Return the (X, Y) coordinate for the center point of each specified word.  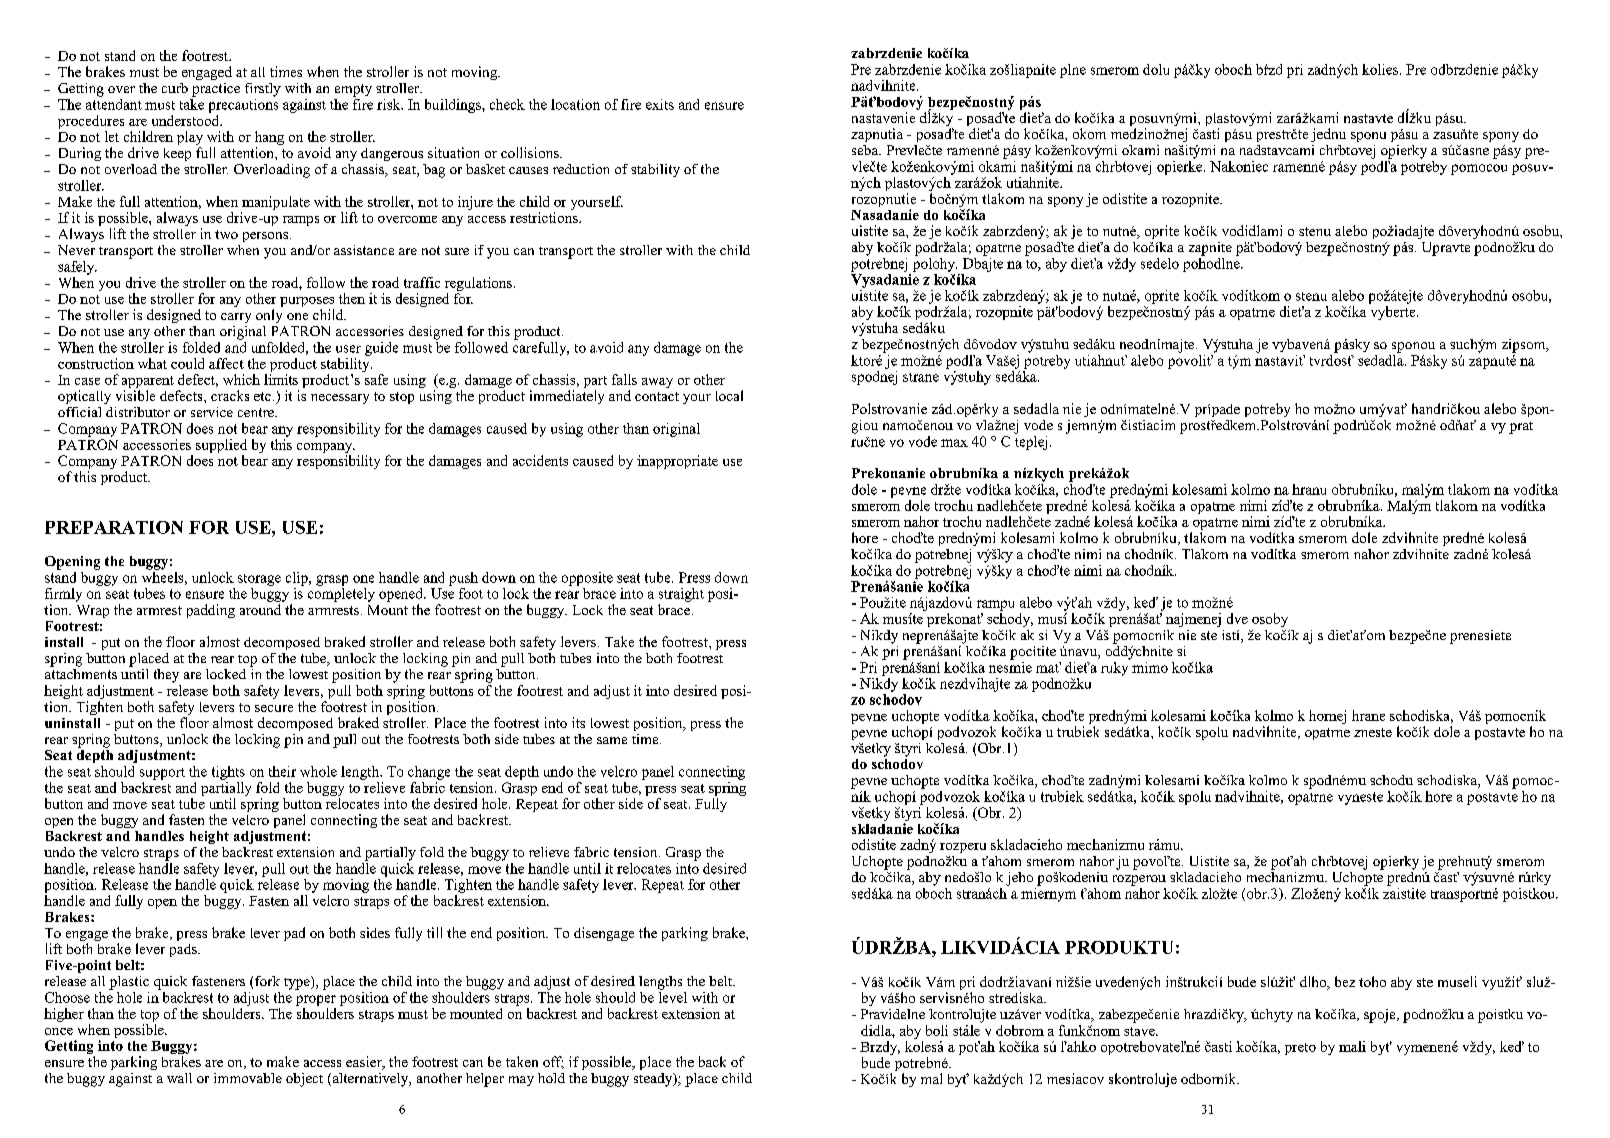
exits (660, 104)
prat (1521, 428)
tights (228, 773)
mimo (1150, 667)
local (729, 395)
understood (187, 119)
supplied (221, 446)
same (612, 740)
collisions (531, 152)
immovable (248, 1078)
